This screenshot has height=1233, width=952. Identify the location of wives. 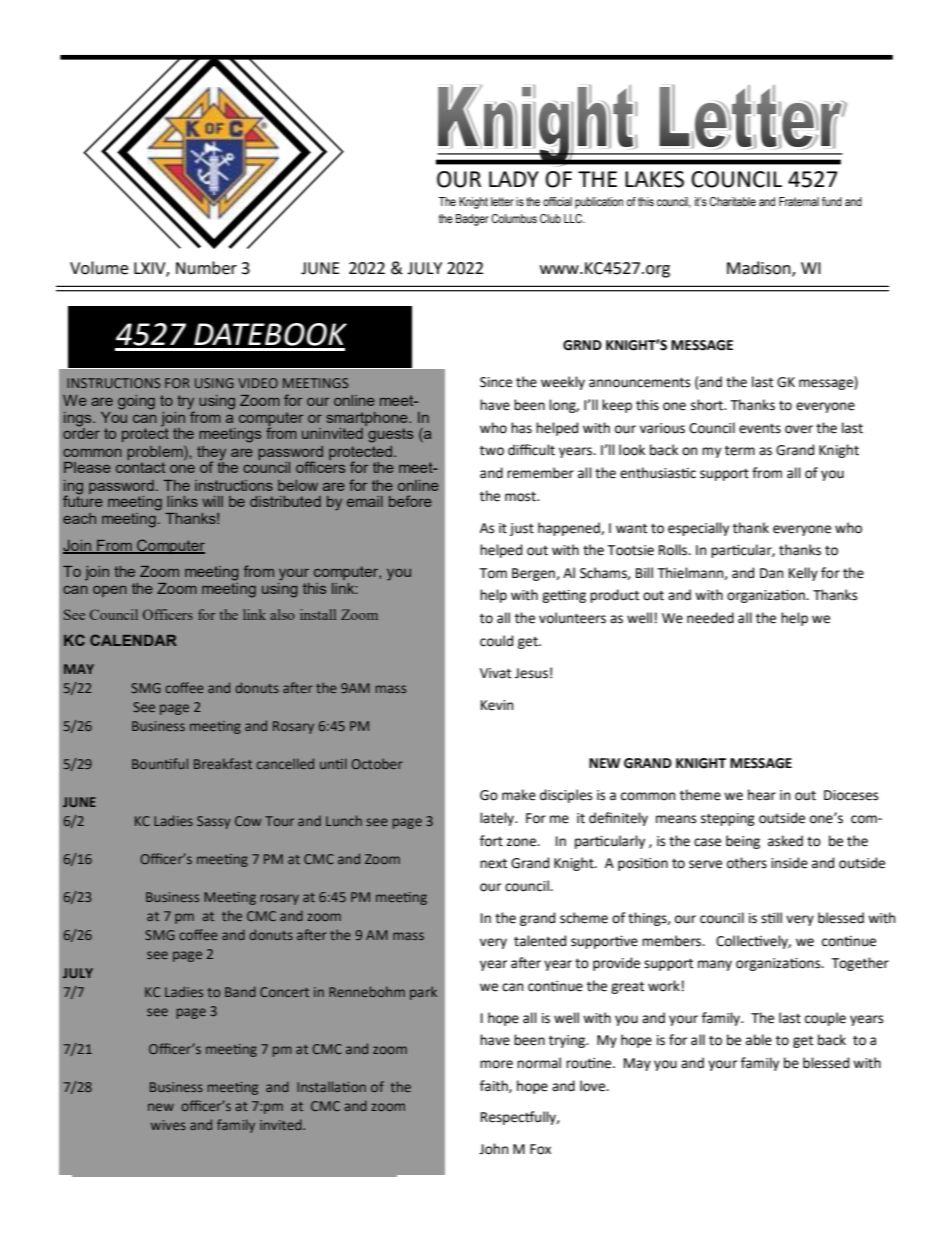
(168, 1125).
